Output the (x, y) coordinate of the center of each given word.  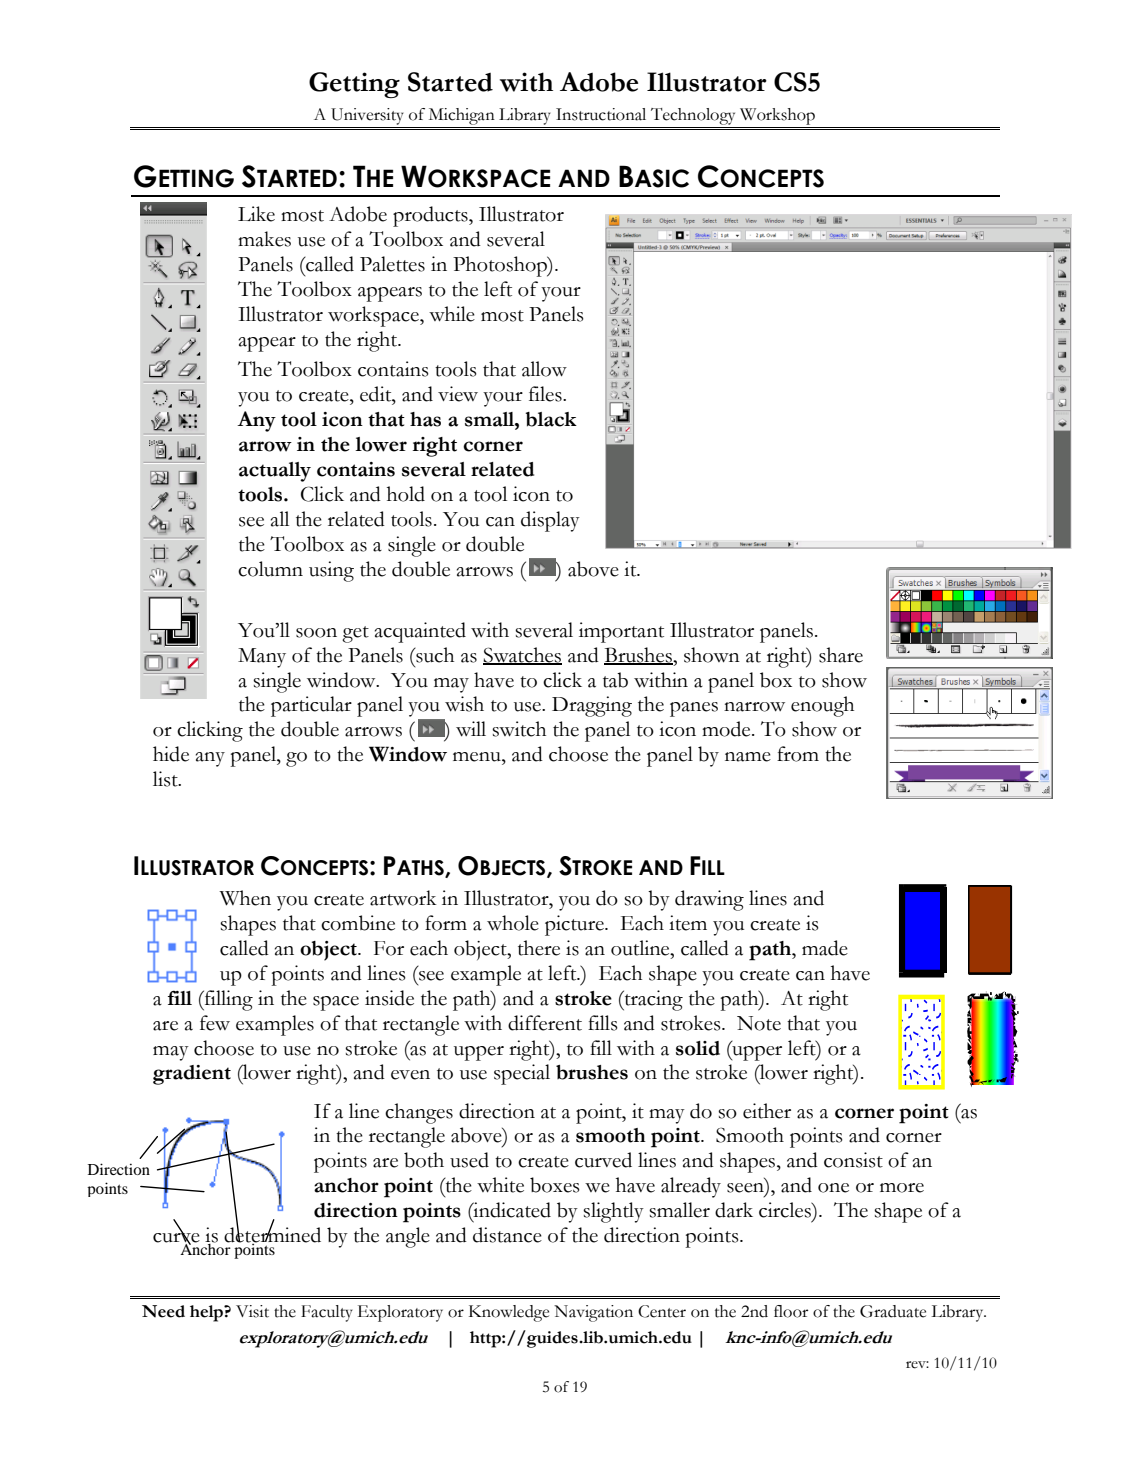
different (545, 1023)
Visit (252, 1311)
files (546, 394)
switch (519, 729)
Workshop (777, 116)
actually (275, 472)
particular (311, 706)
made (825, 948)
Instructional (601, 114)
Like (256, 214)
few (215, 1023)
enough (822, 706)
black (551, 419)
